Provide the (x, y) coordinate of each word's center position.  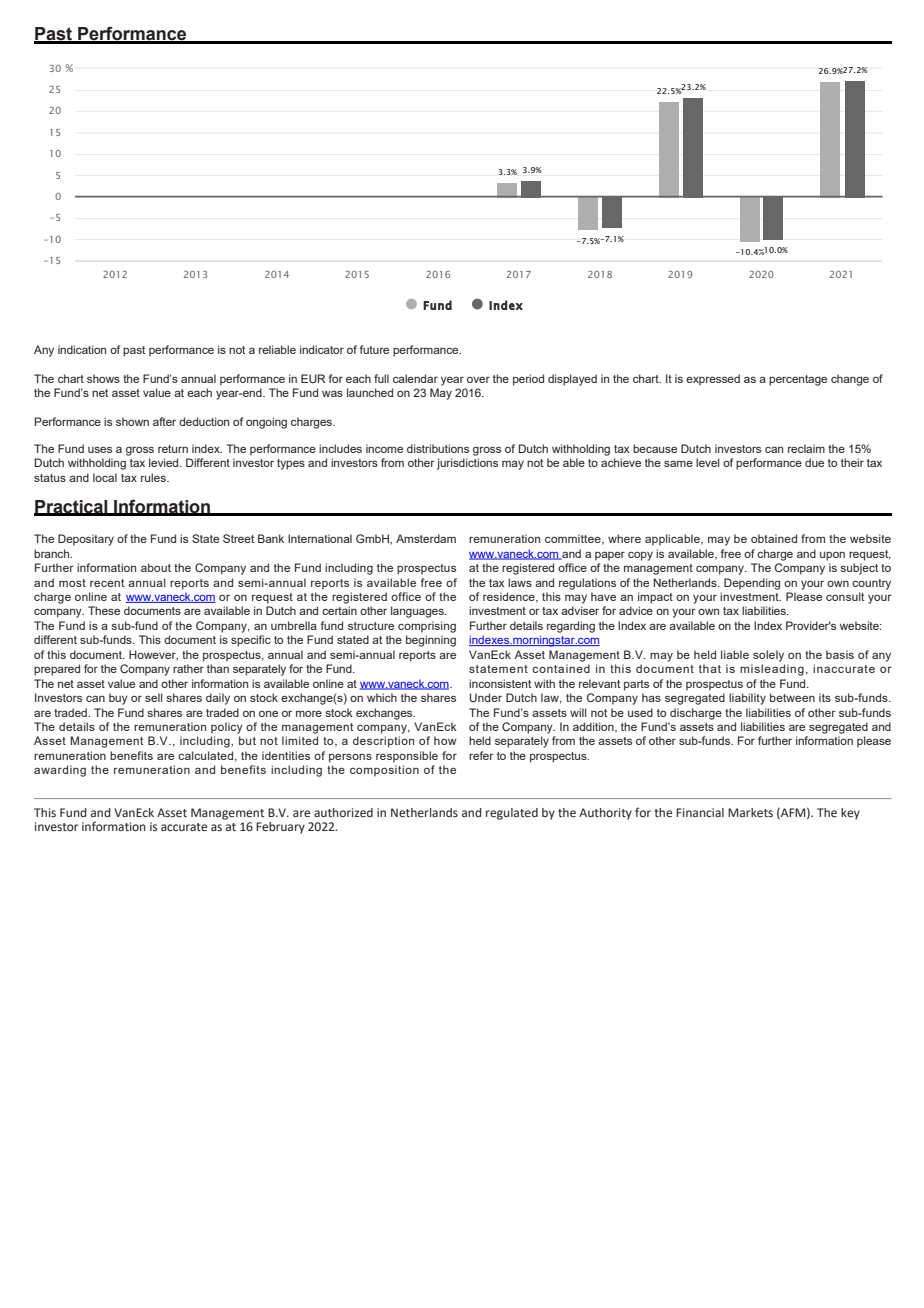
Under (486, 697)
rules (154, 477)
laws (520, 582)
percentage (798, 380)
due (814, 462)
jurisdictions (467, 464)
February (280, 828)
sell (154, 697)
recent (107, 583)
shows (103, 378)
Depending (752, 584)
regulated (512, 814)
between (792, 697)
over (478, 379)
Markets (750, 813)
